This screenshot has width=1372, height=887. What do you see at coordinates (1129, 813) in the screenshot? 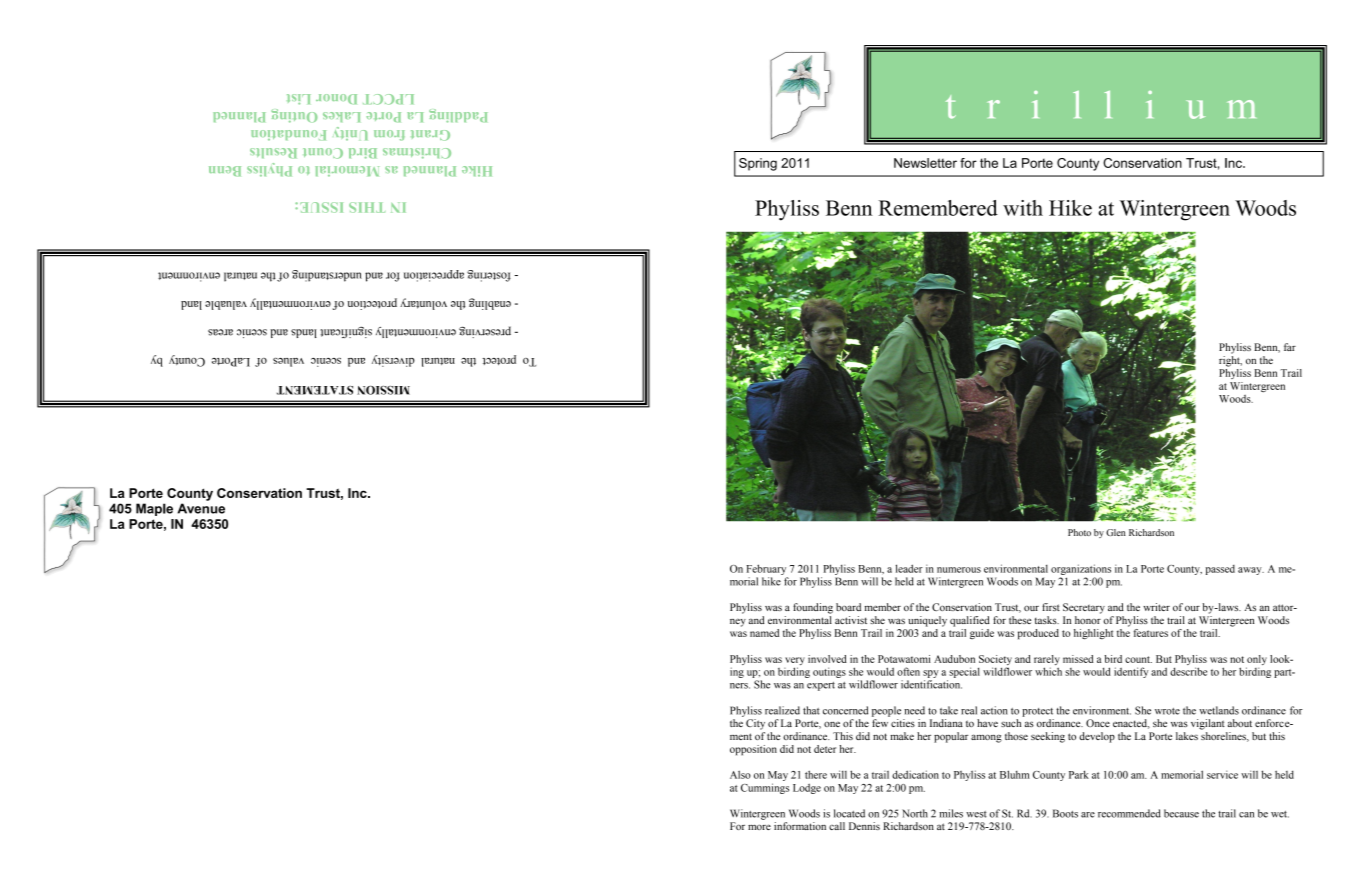
I see `recommended` at bounding box center [1129, 813].
